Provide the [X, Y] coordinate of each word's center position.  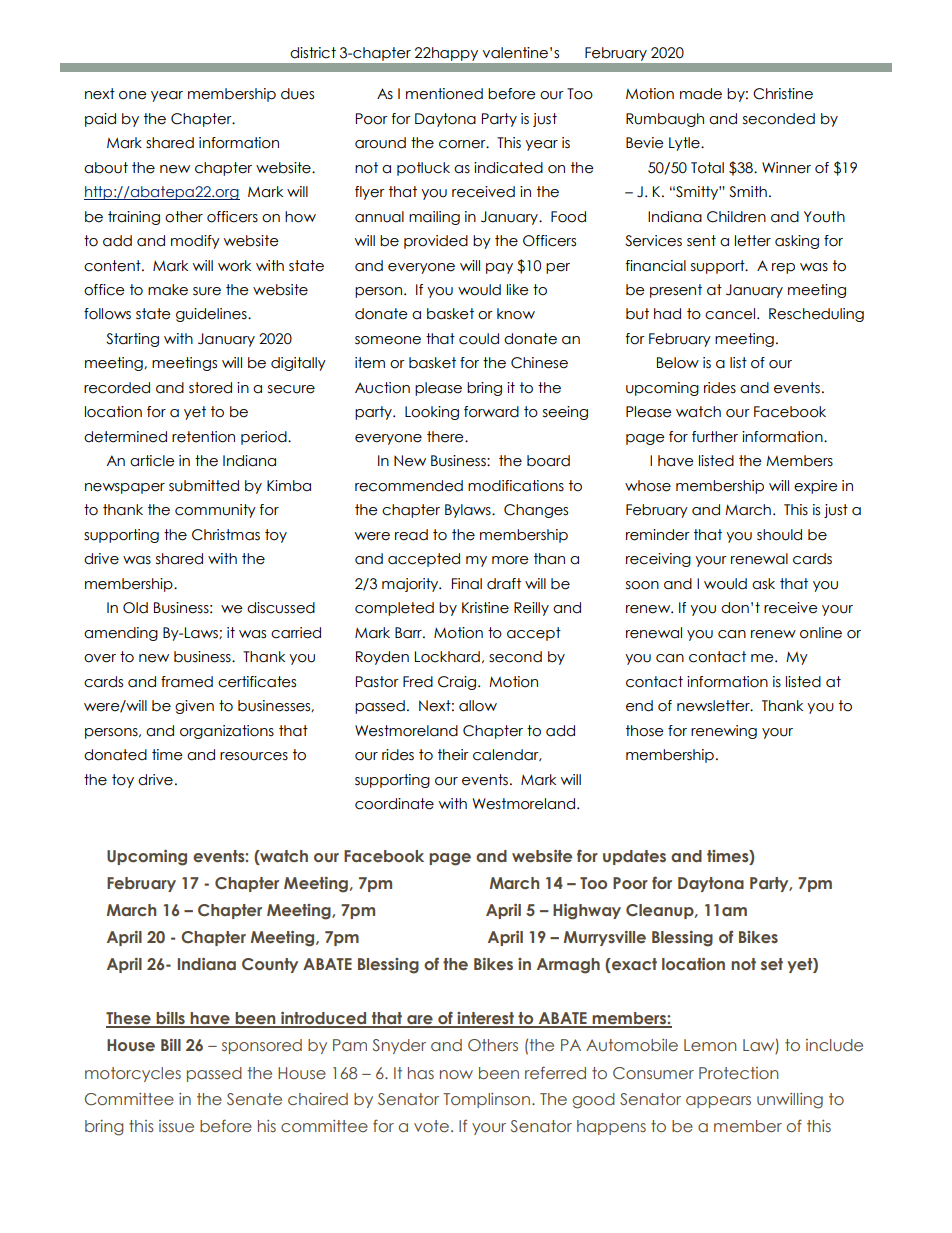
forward [491, 412]
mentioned [444, 94]
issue [176, 1126]
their [453, 755]
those [645, 731]
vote [431, 1126]
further [715, 437]
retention [203, 437]
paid [100, 120]
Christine [783, 94]
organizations [227, 732]
